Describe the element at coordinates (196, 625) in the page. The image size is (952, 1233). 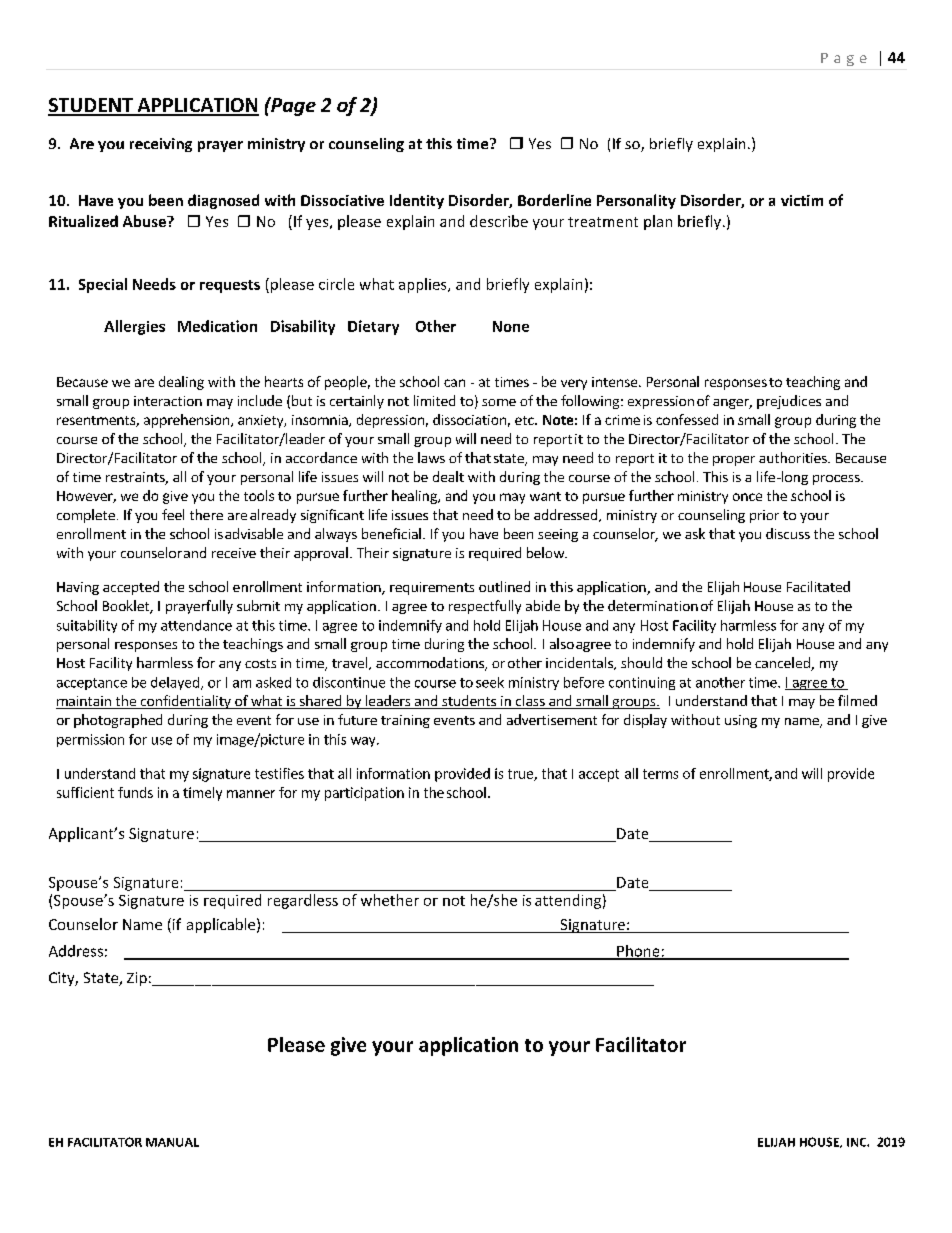
I see `attendance` at that location.
